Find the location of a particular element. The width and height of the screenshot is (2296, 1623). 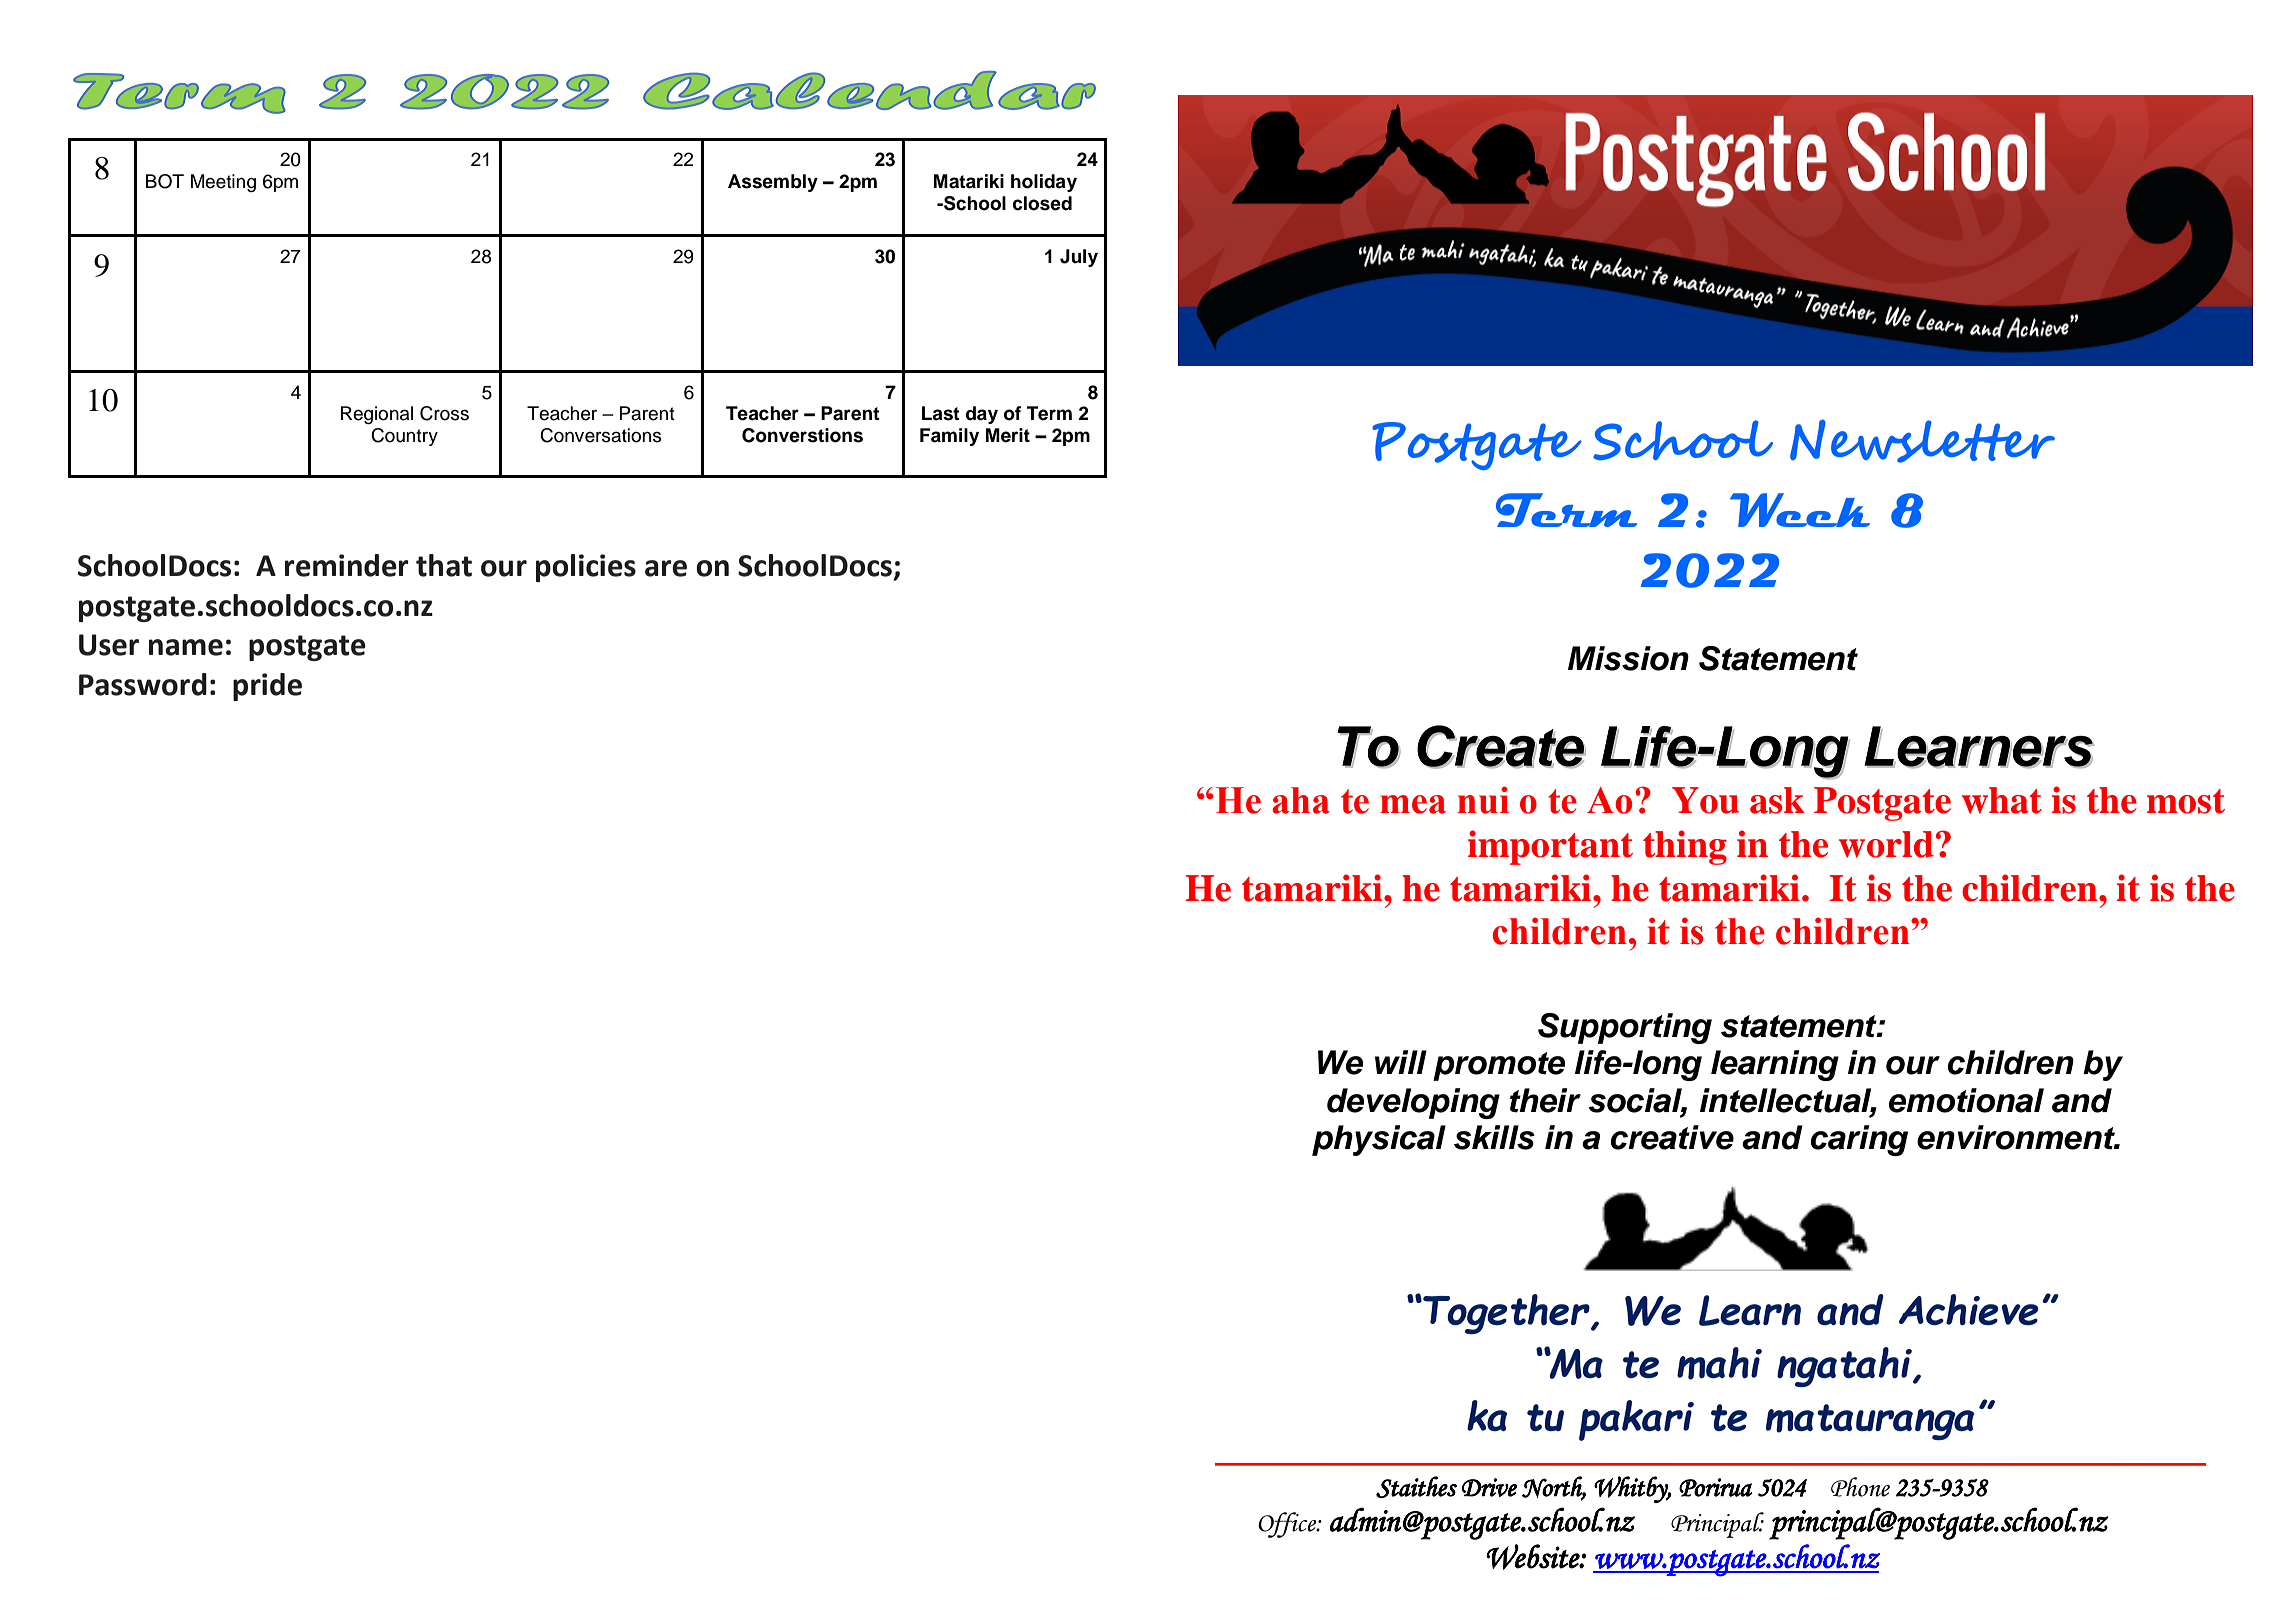

closed is located at coordinates (1042, 203).
